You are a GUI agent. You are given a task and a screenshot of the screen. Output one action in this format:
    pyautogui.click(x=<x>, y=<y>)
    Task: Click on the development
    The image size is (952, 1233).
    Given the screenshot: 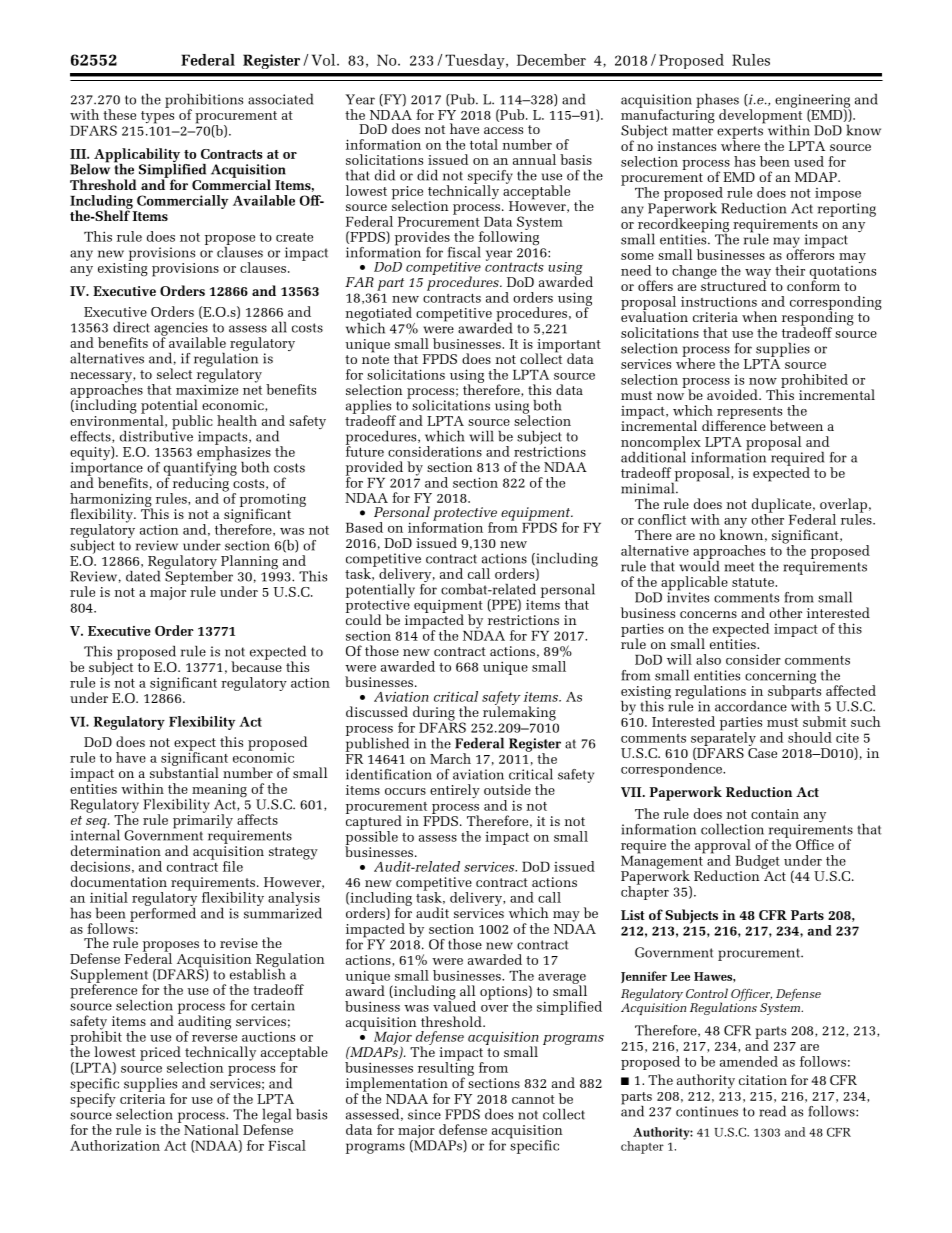 What is the action you would take?
    pyautogui.click(x=760, y=116)
